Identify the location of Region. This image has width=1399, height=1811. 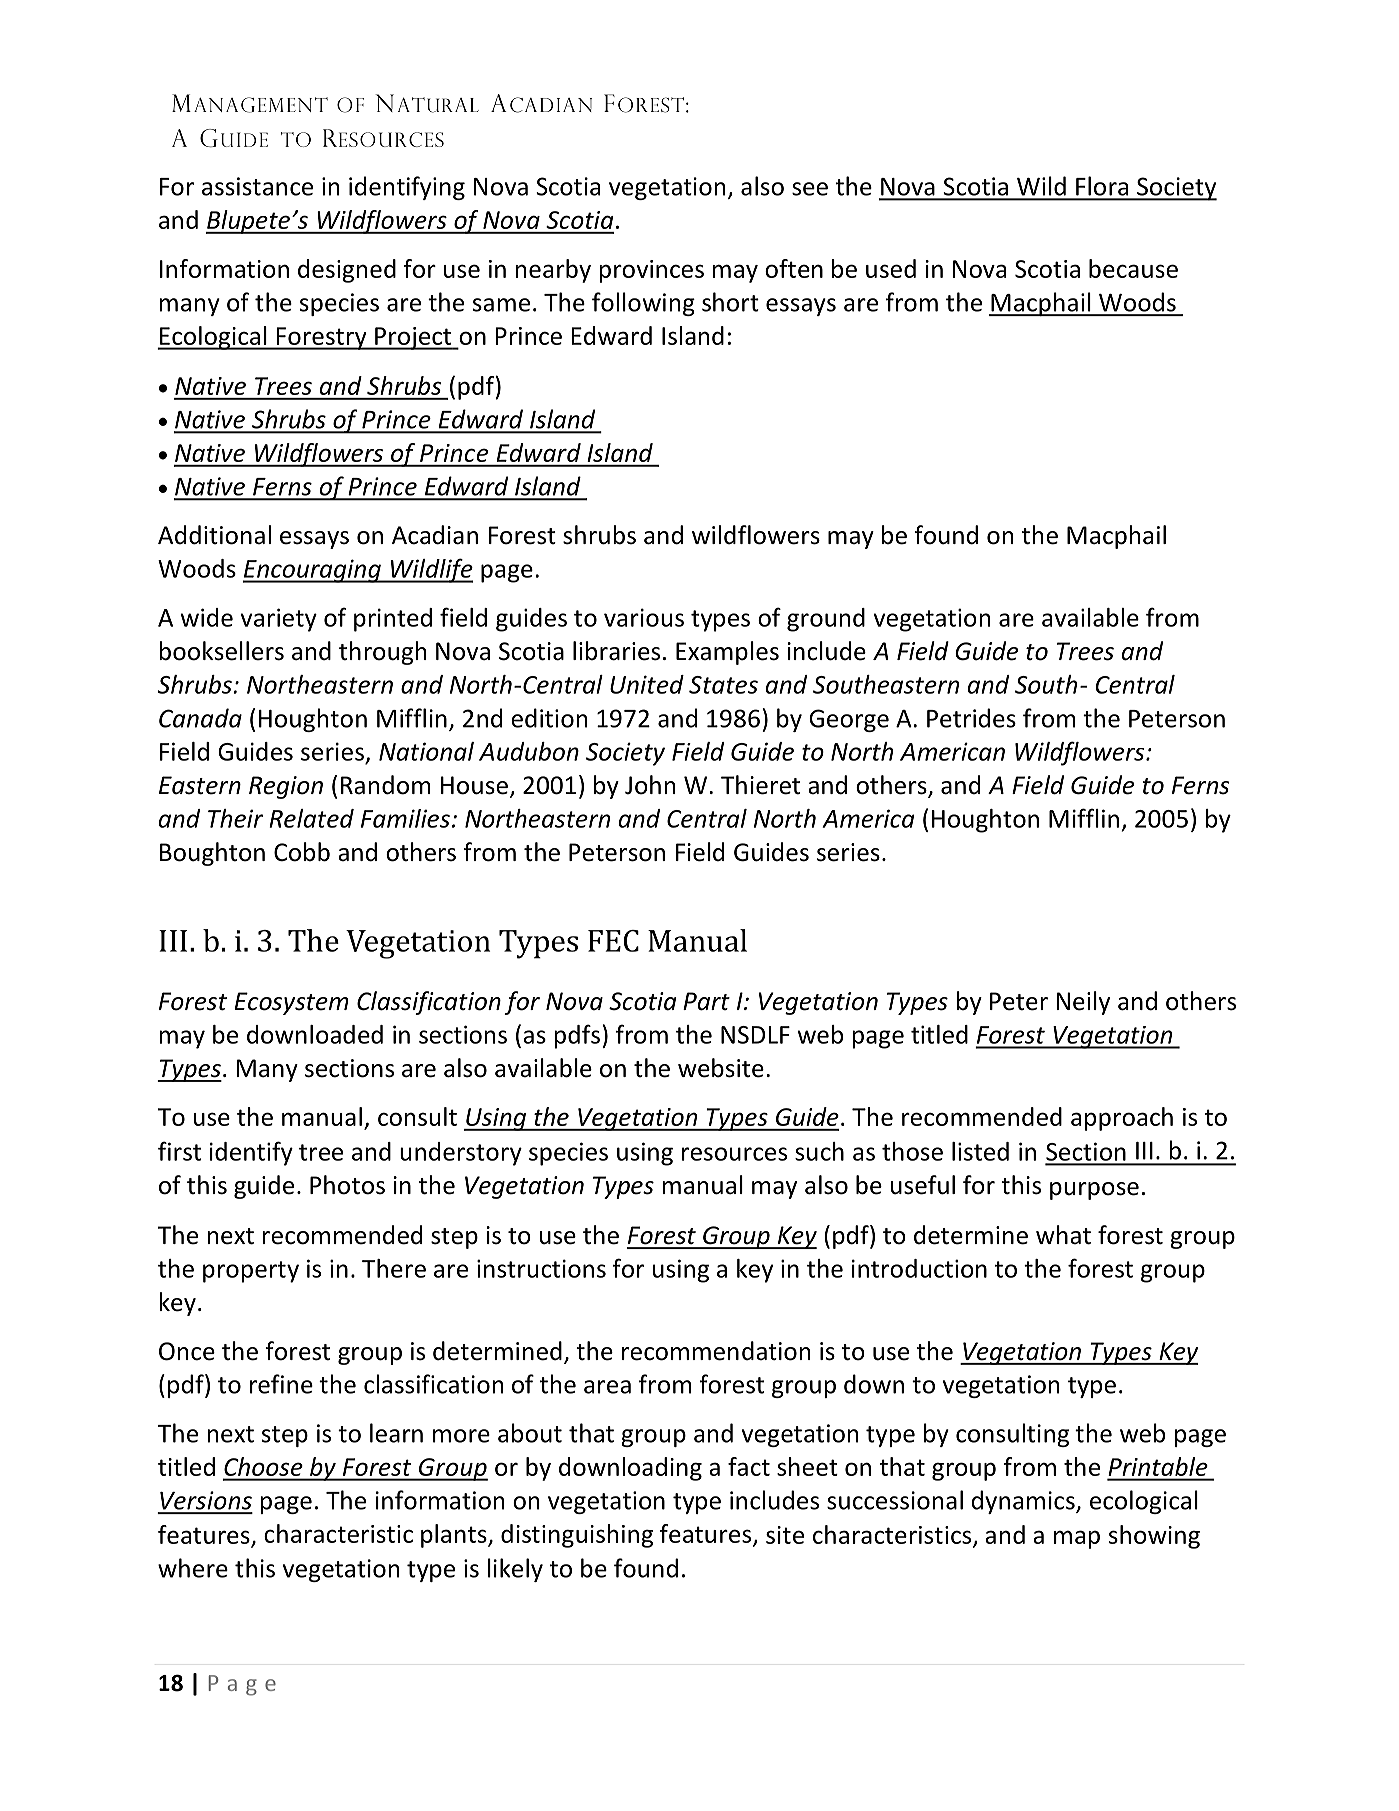
(286, 787).
